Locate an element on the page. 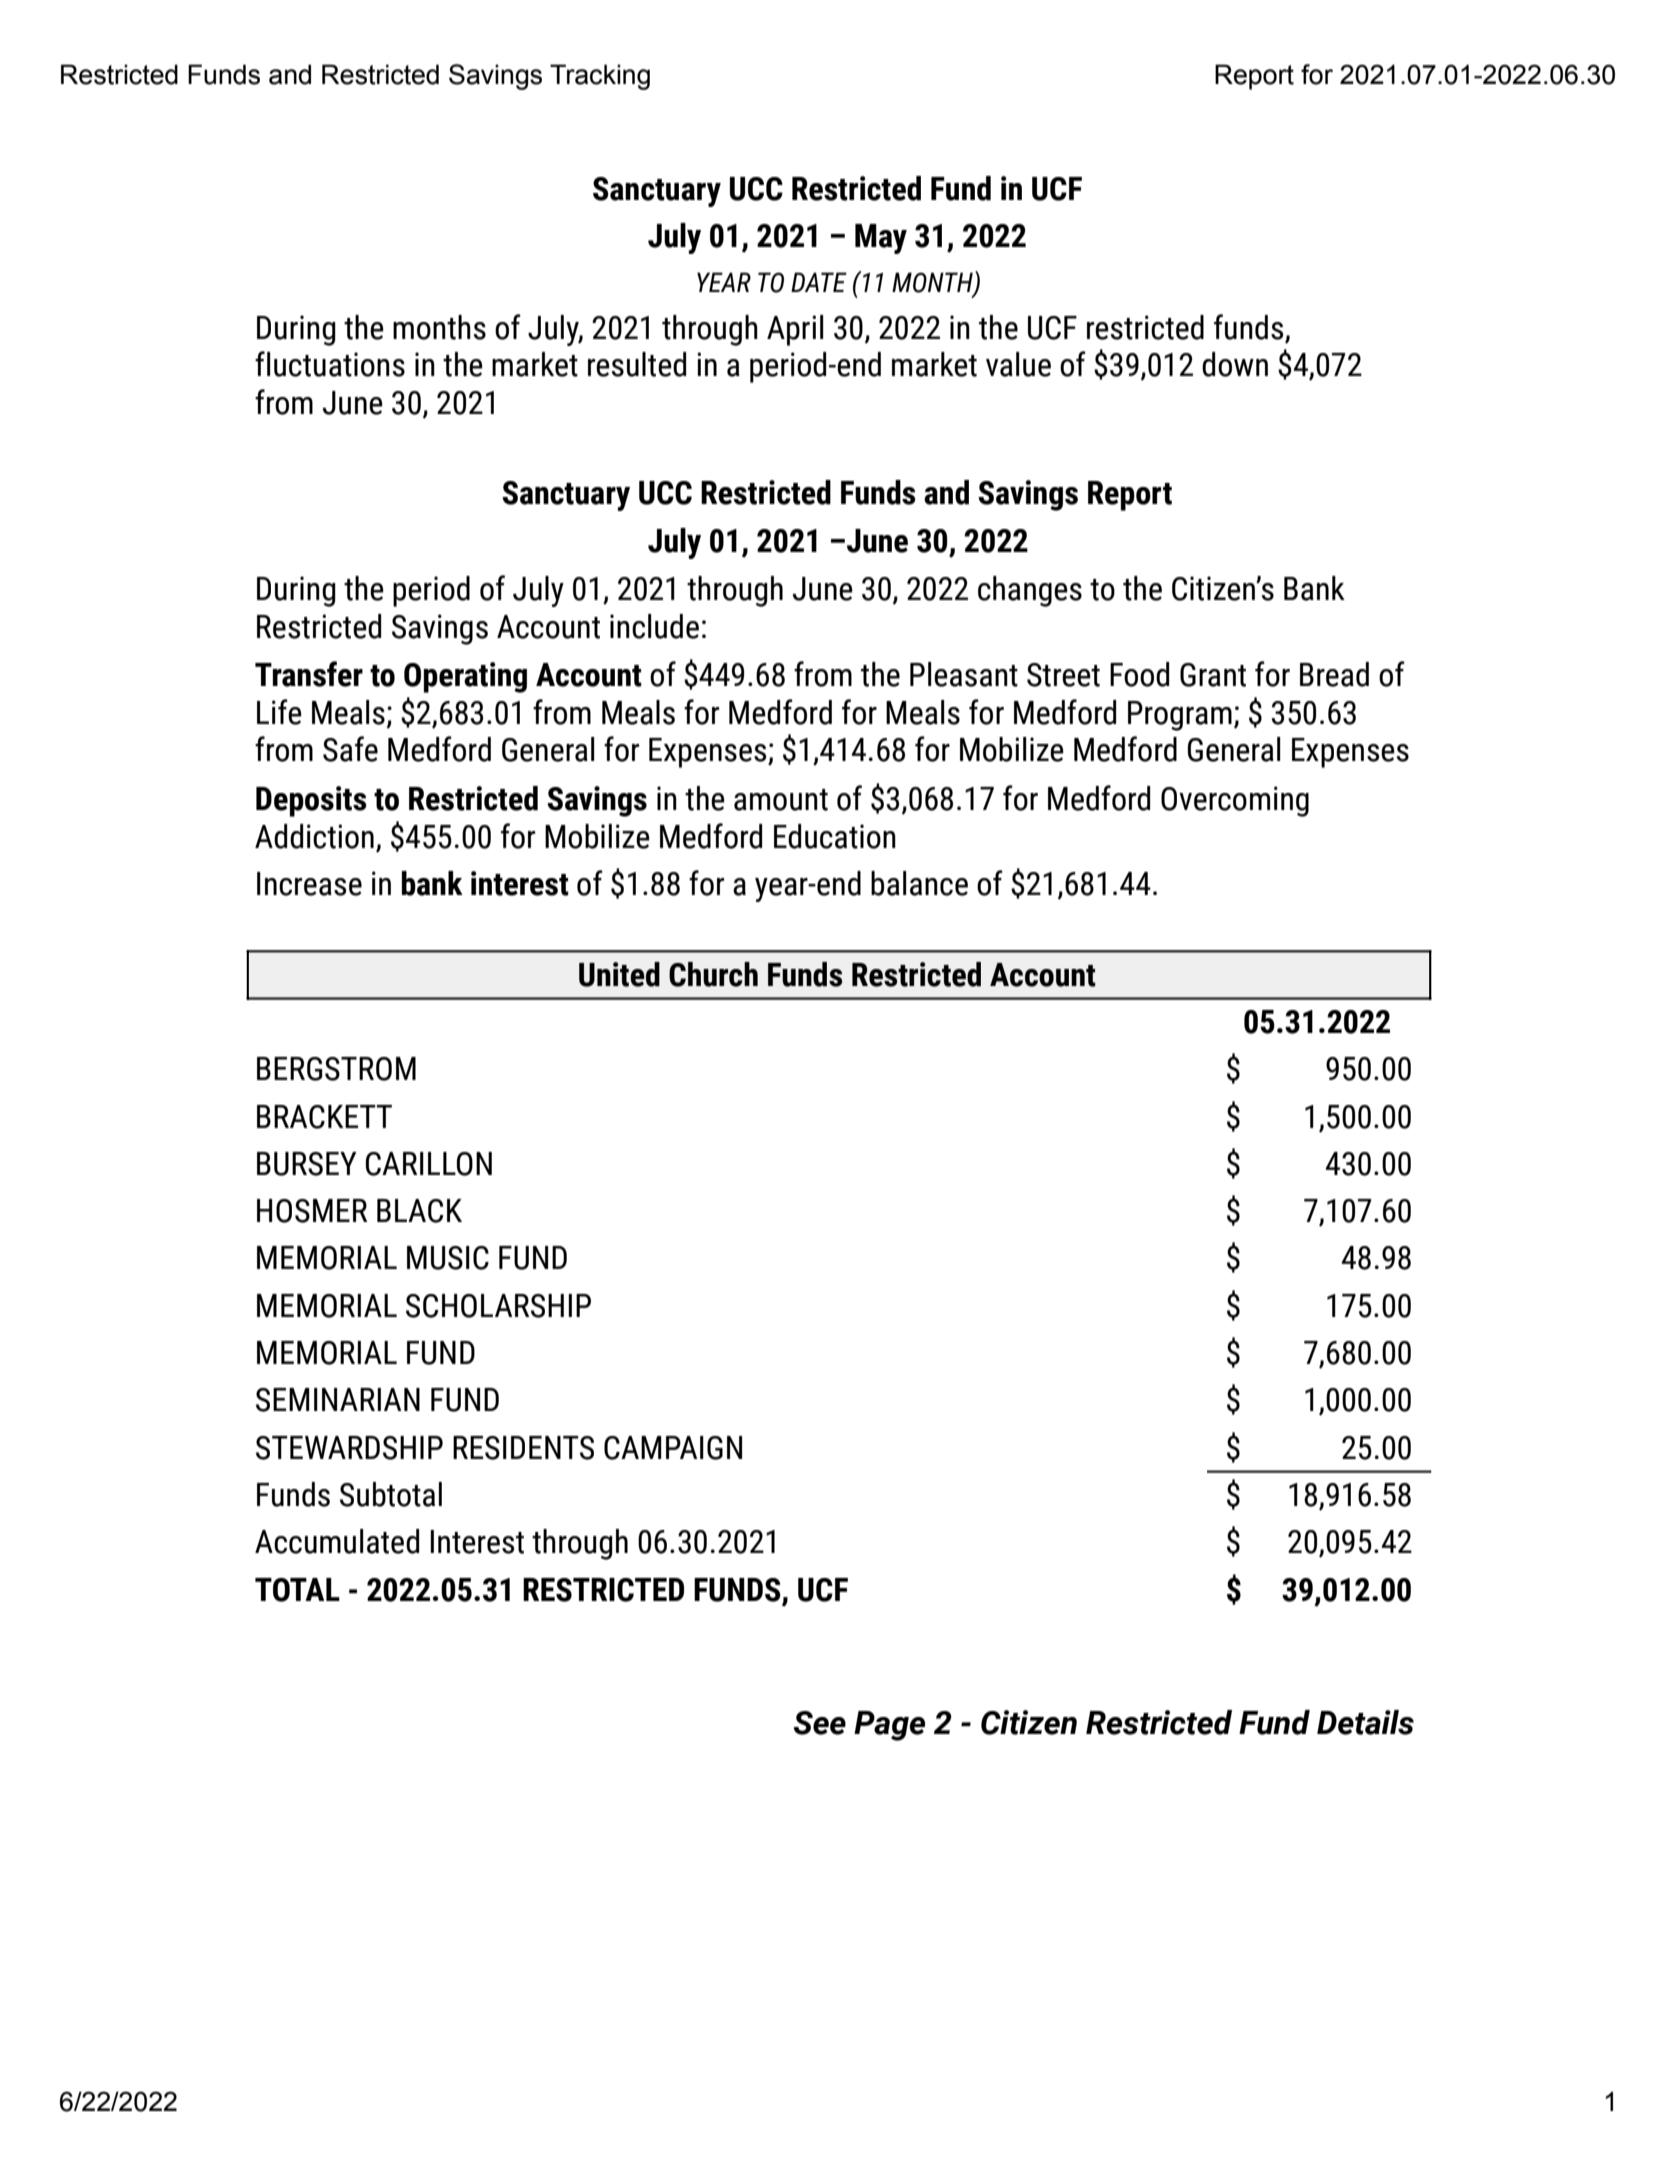 This image has height=2172, width=1678. down is located at coordinates (1235, 364).
